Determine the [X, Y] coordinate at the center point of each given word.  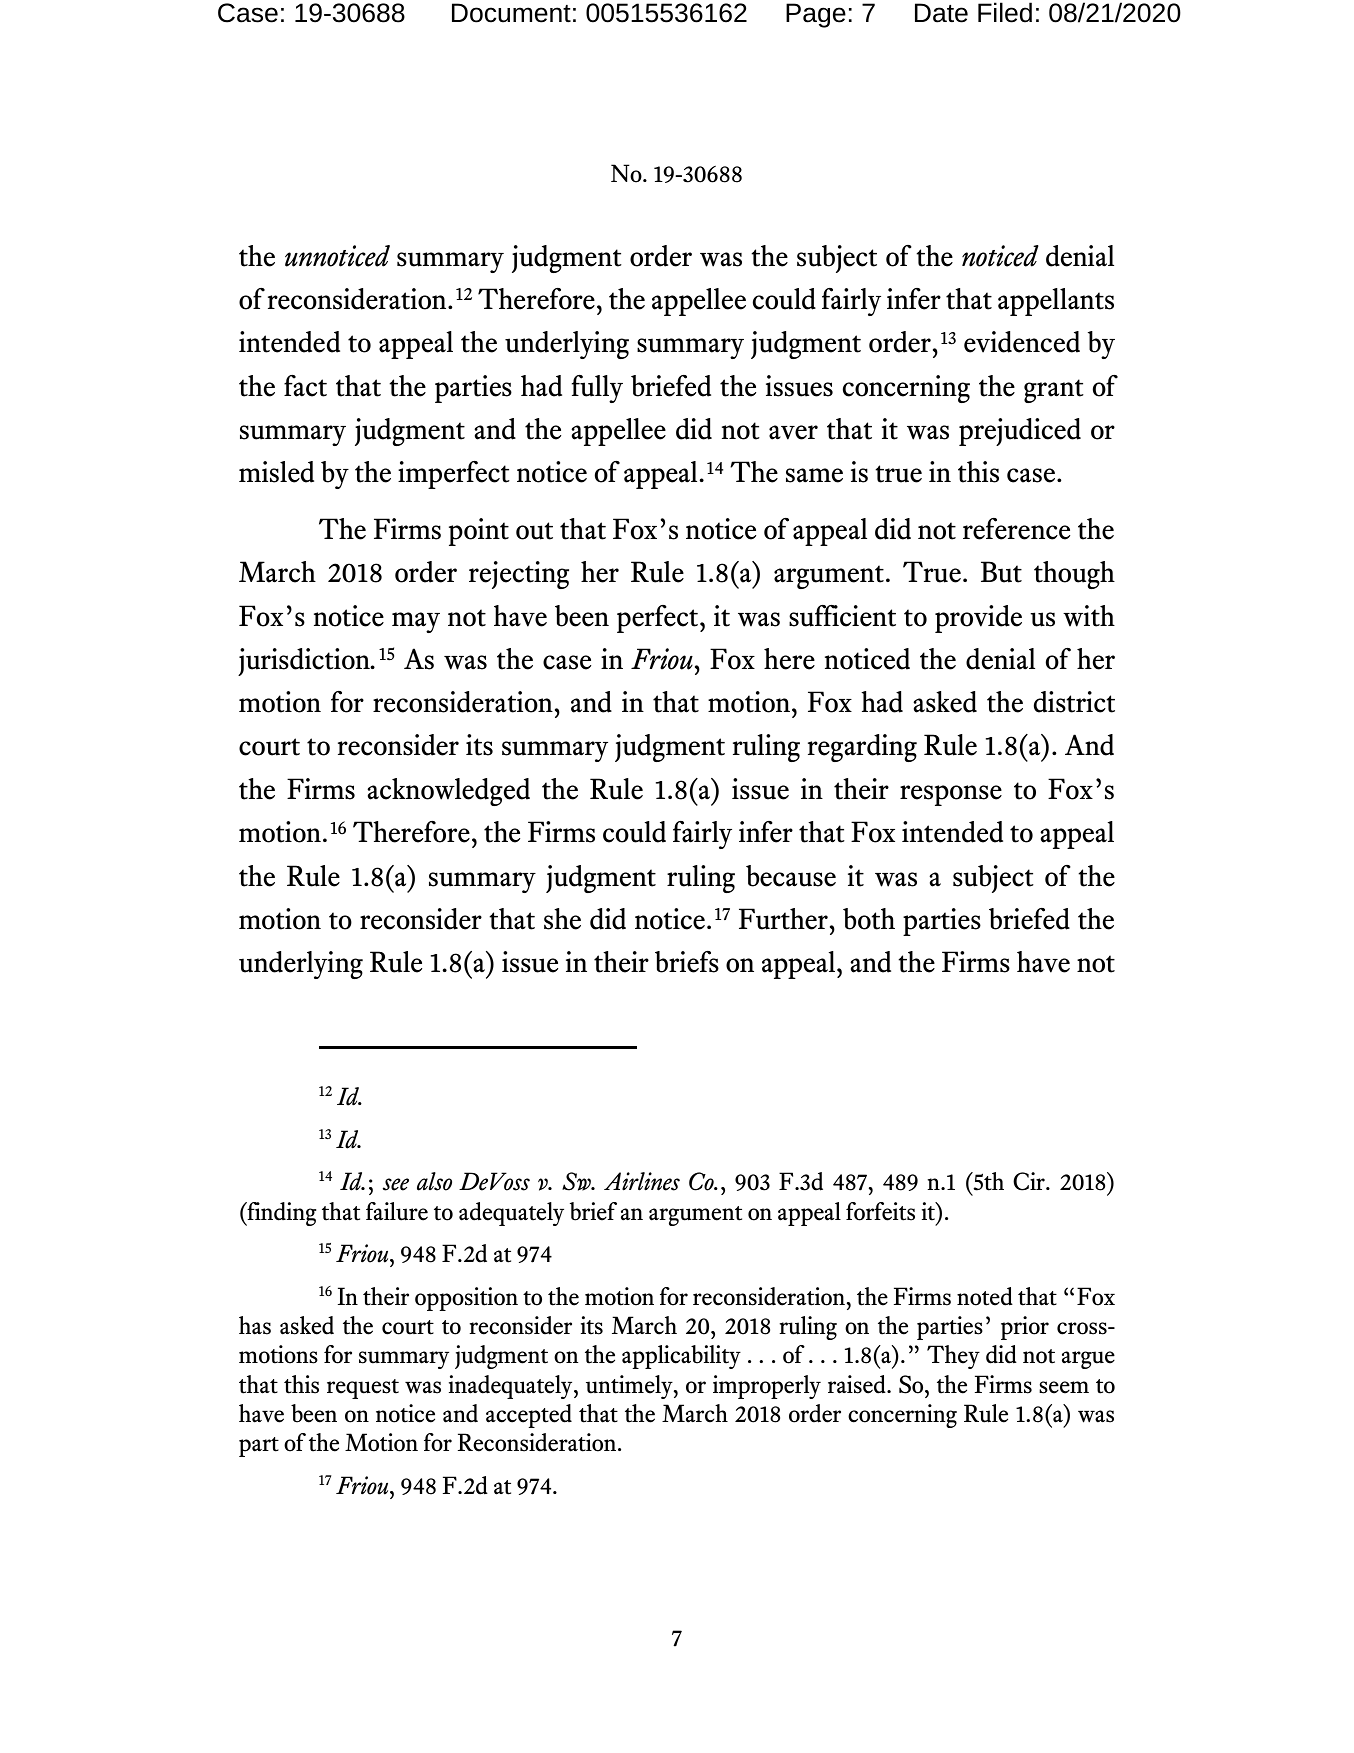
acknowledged [448, 792]
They [953, 1357]
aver [793, 432]
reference [1016, 529]
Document [511, 13]
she [562, 919]
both [869, 919]
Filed [1005, 12]
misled [276, 472]
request [363, 1389]
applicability [681, 1357]
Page [816, 15]
